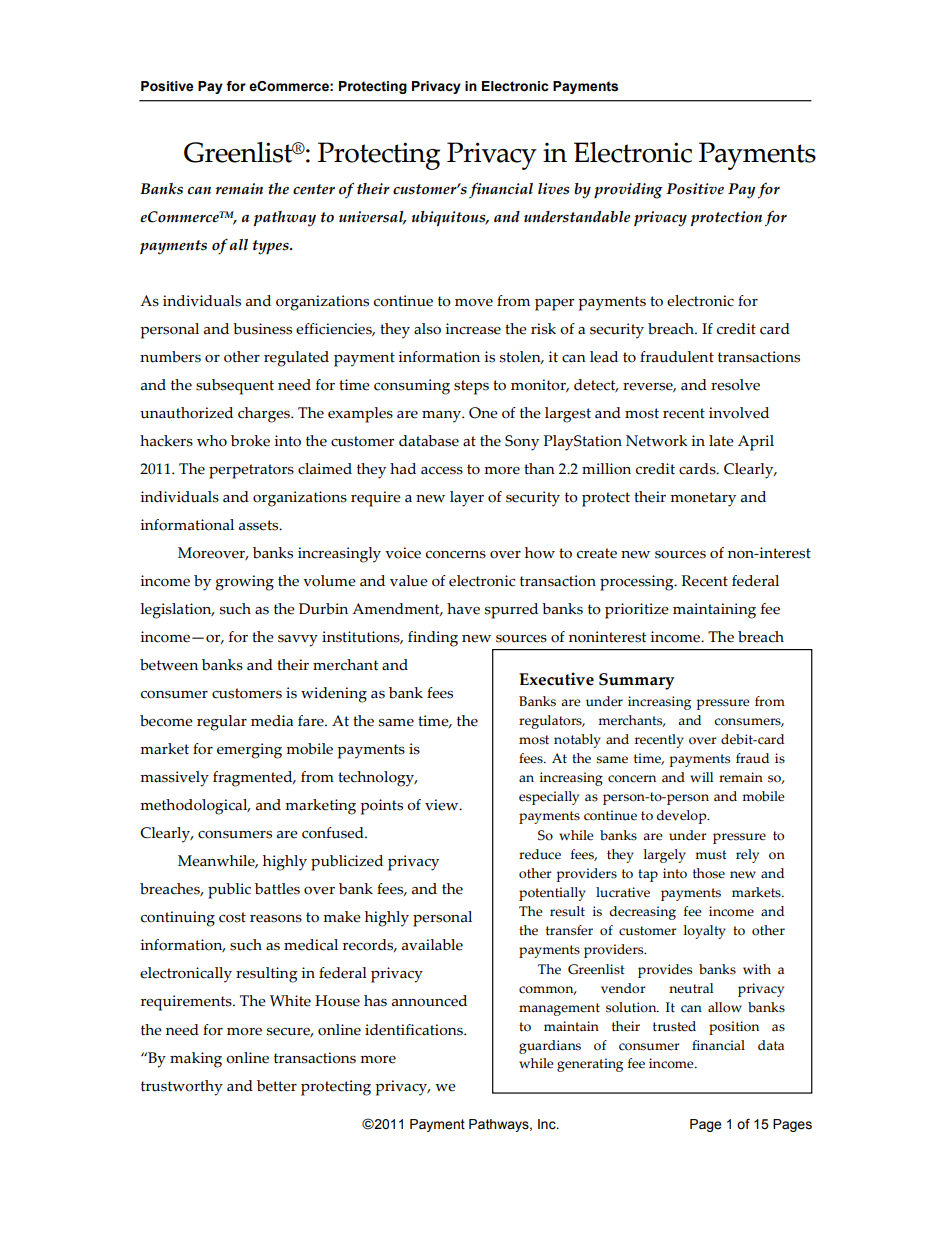 The height and width of the screenshot is (1233, 952). I want to click on management, so click(559, 1009).
